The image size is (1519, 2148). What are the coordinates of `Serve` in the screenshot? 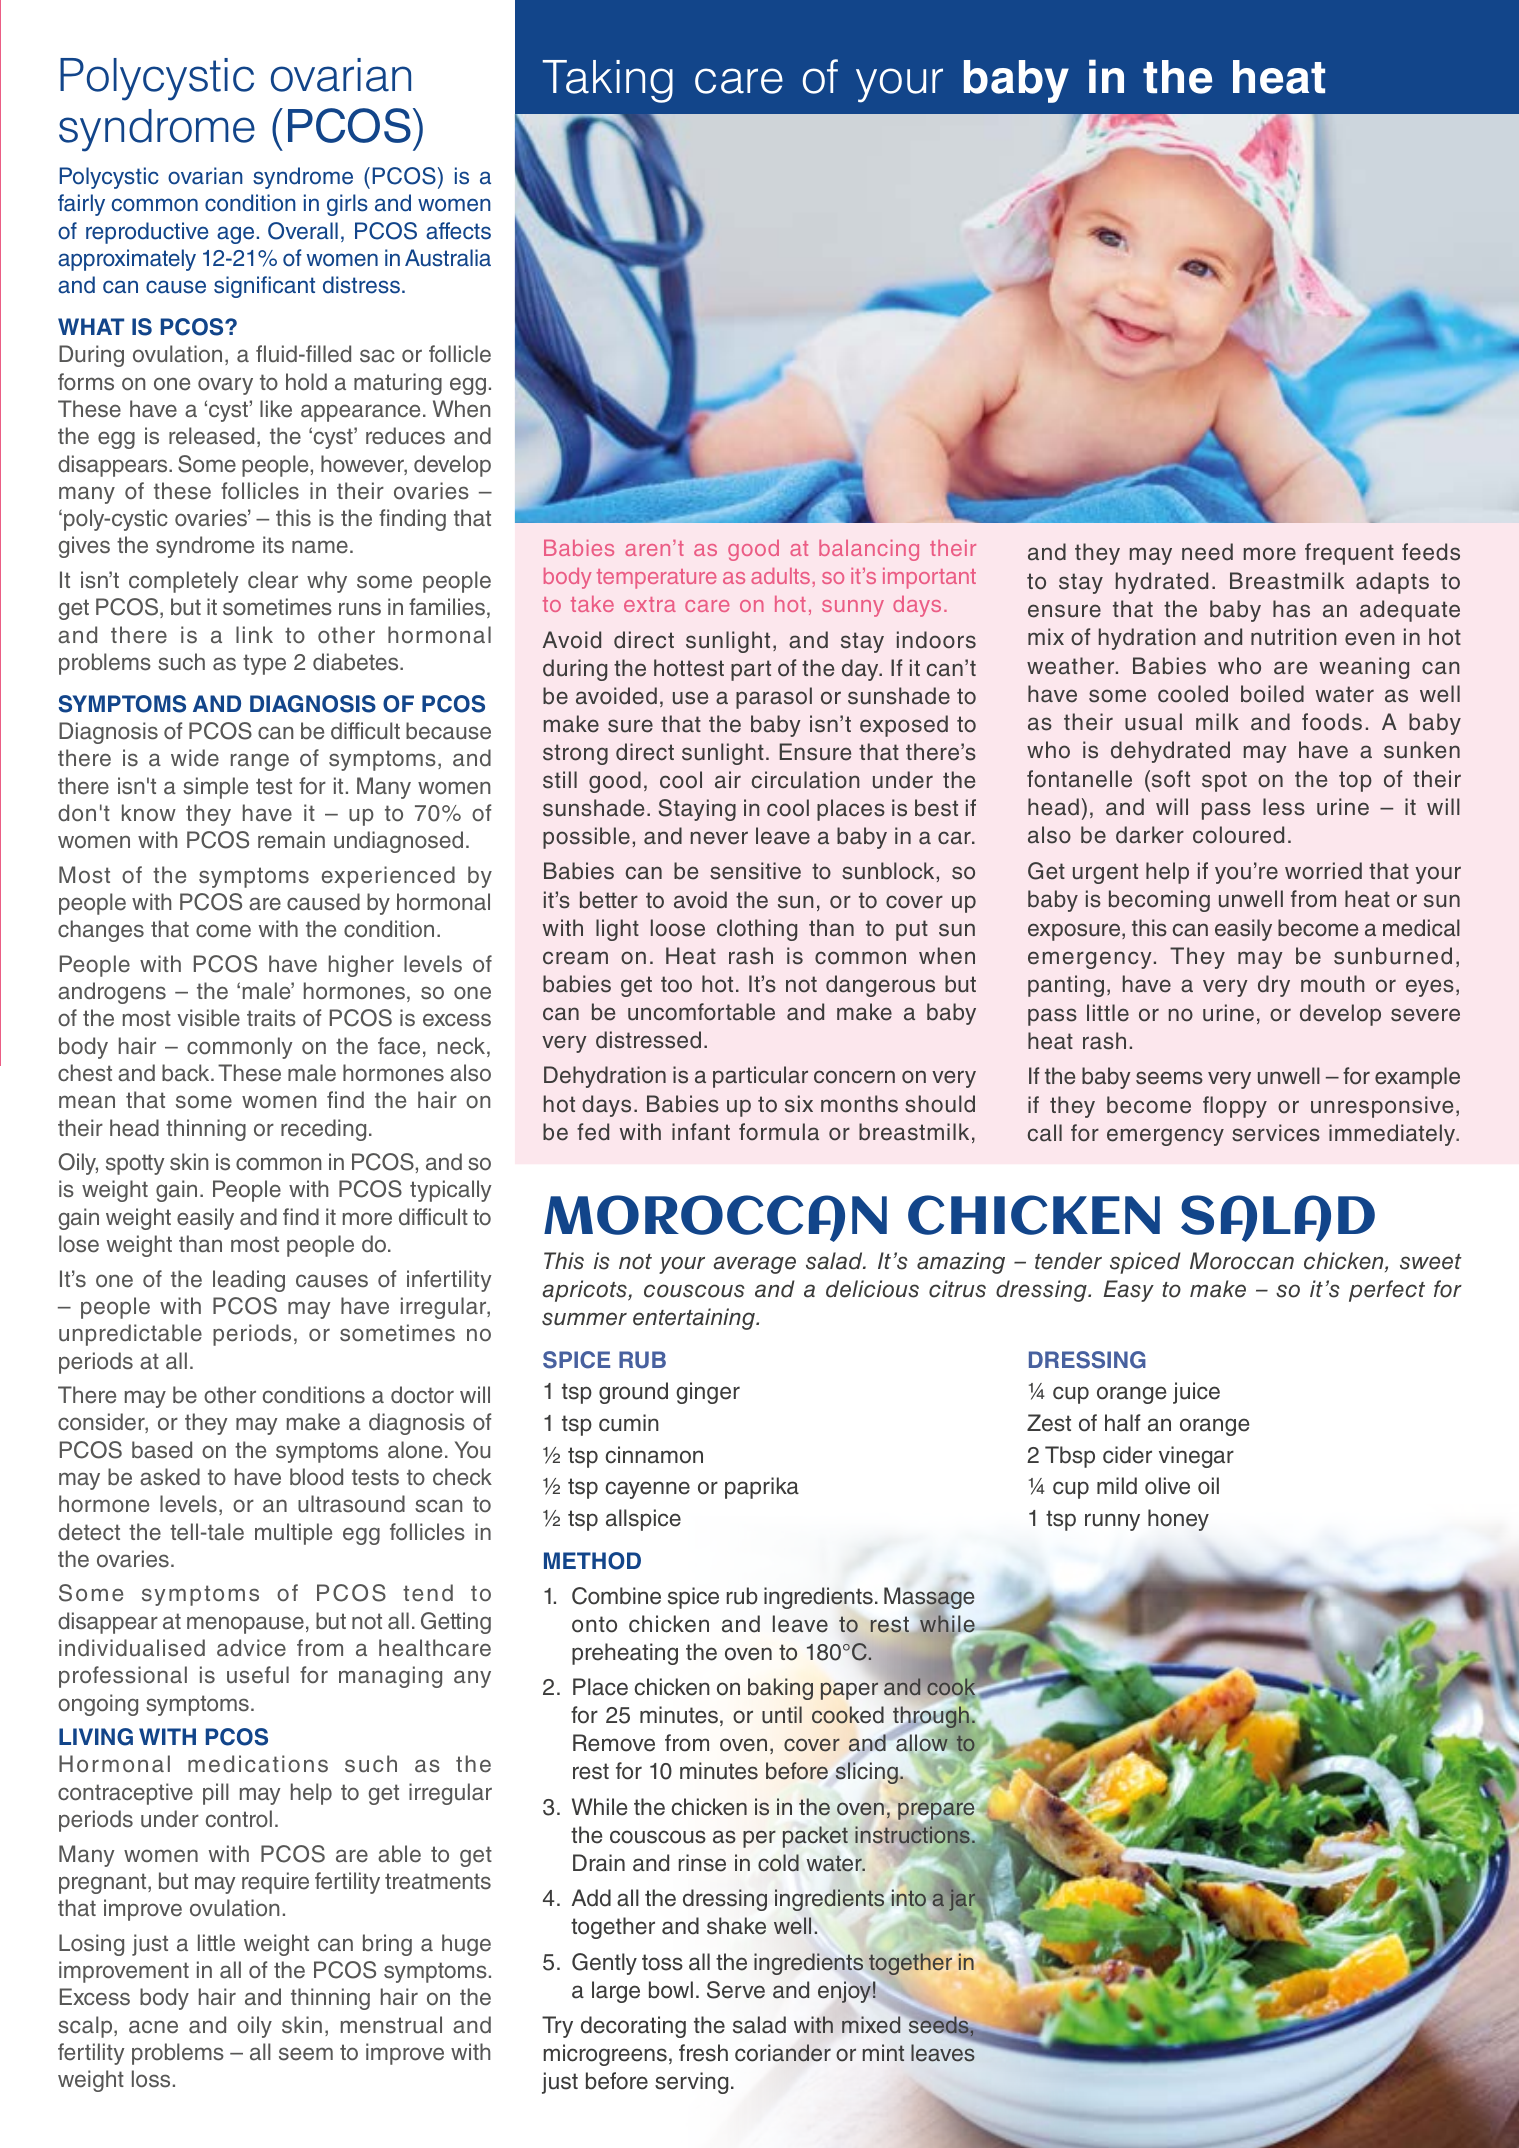 It's located at (736, 1990).
